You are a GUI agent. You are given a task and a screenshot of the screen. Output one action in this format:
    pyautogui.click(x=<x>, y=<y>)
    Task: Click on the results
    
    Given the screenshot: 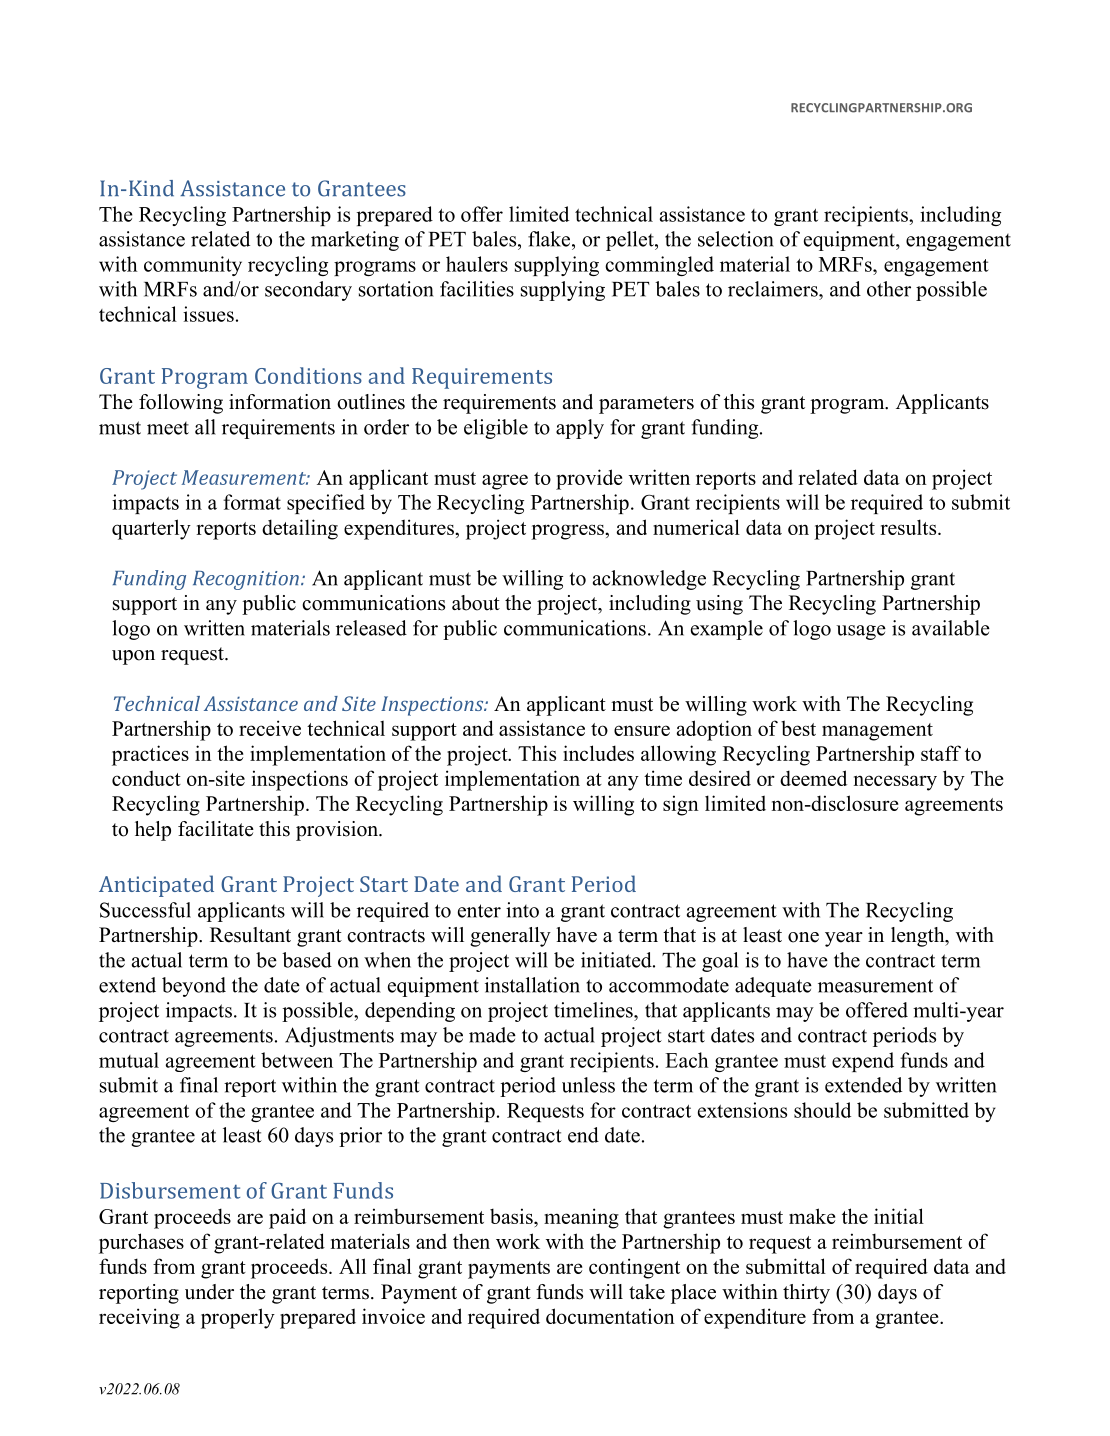 What is the action you would take?
    pyautogui.click(x=909, y=527)
